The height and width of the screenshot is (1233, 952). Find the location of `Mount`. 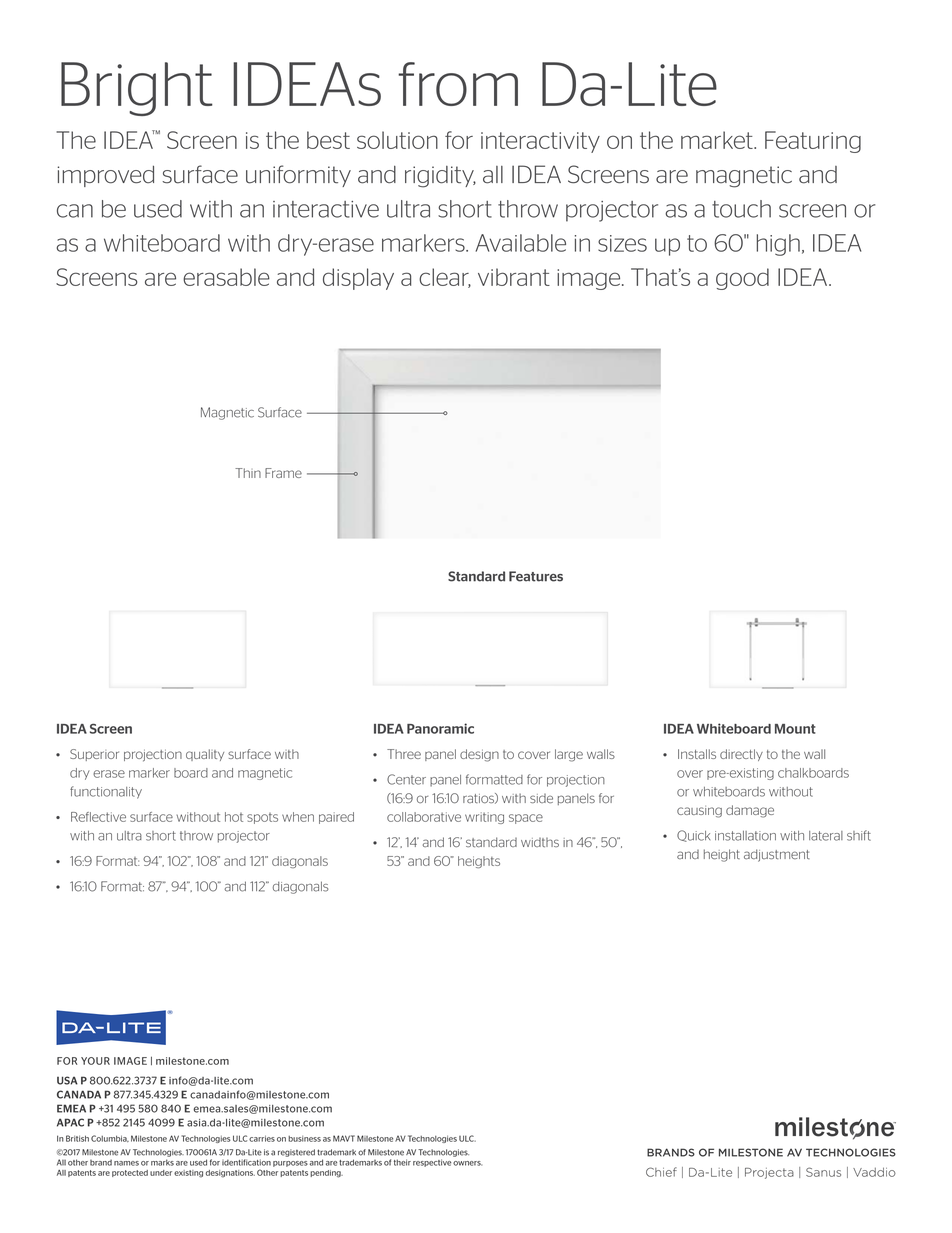

Mount is located at coordinates (795, 729).
